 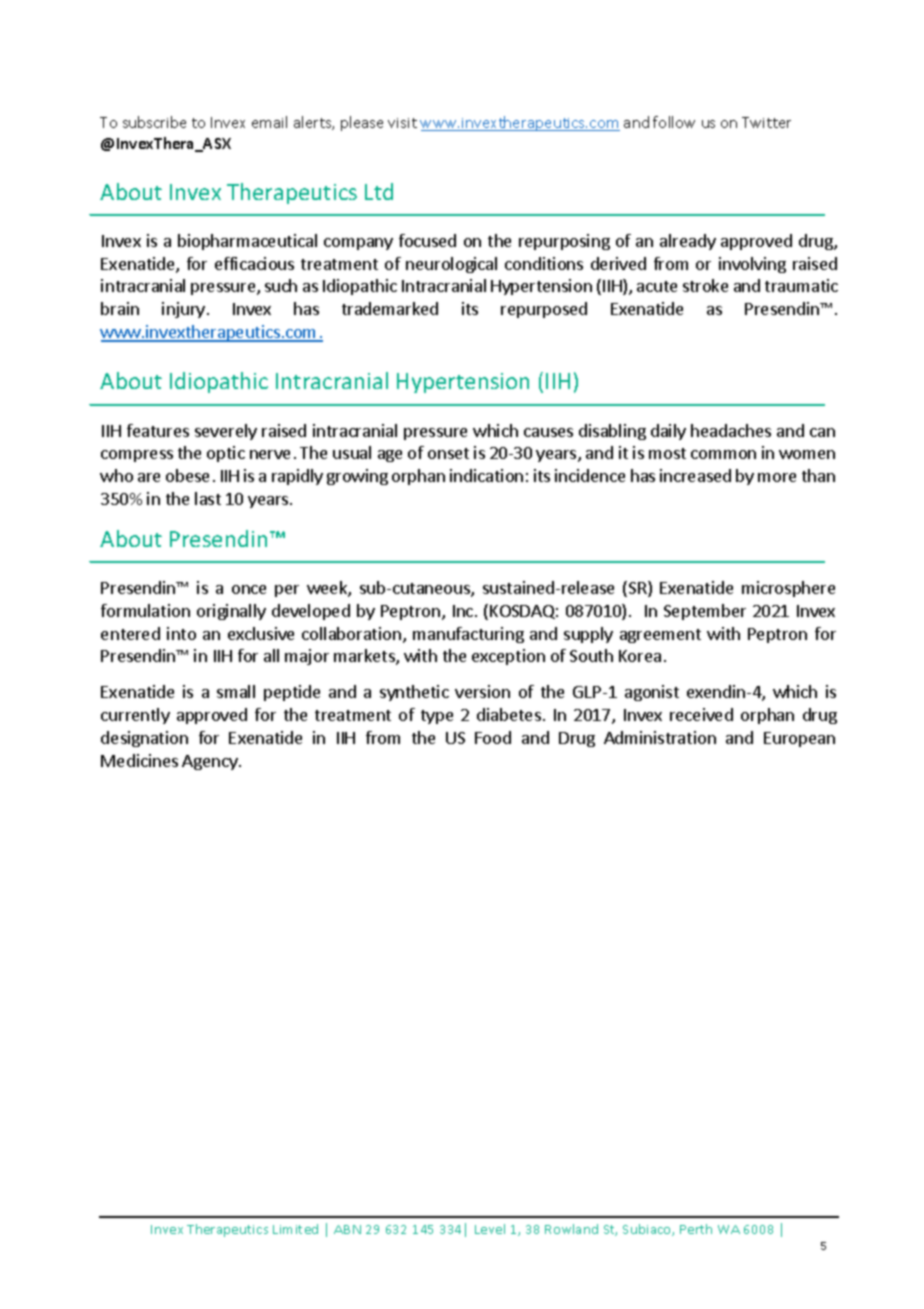 What do you see at coordinates (777, 477) in the document?
I see `more` at bounding box center [777, 477].
